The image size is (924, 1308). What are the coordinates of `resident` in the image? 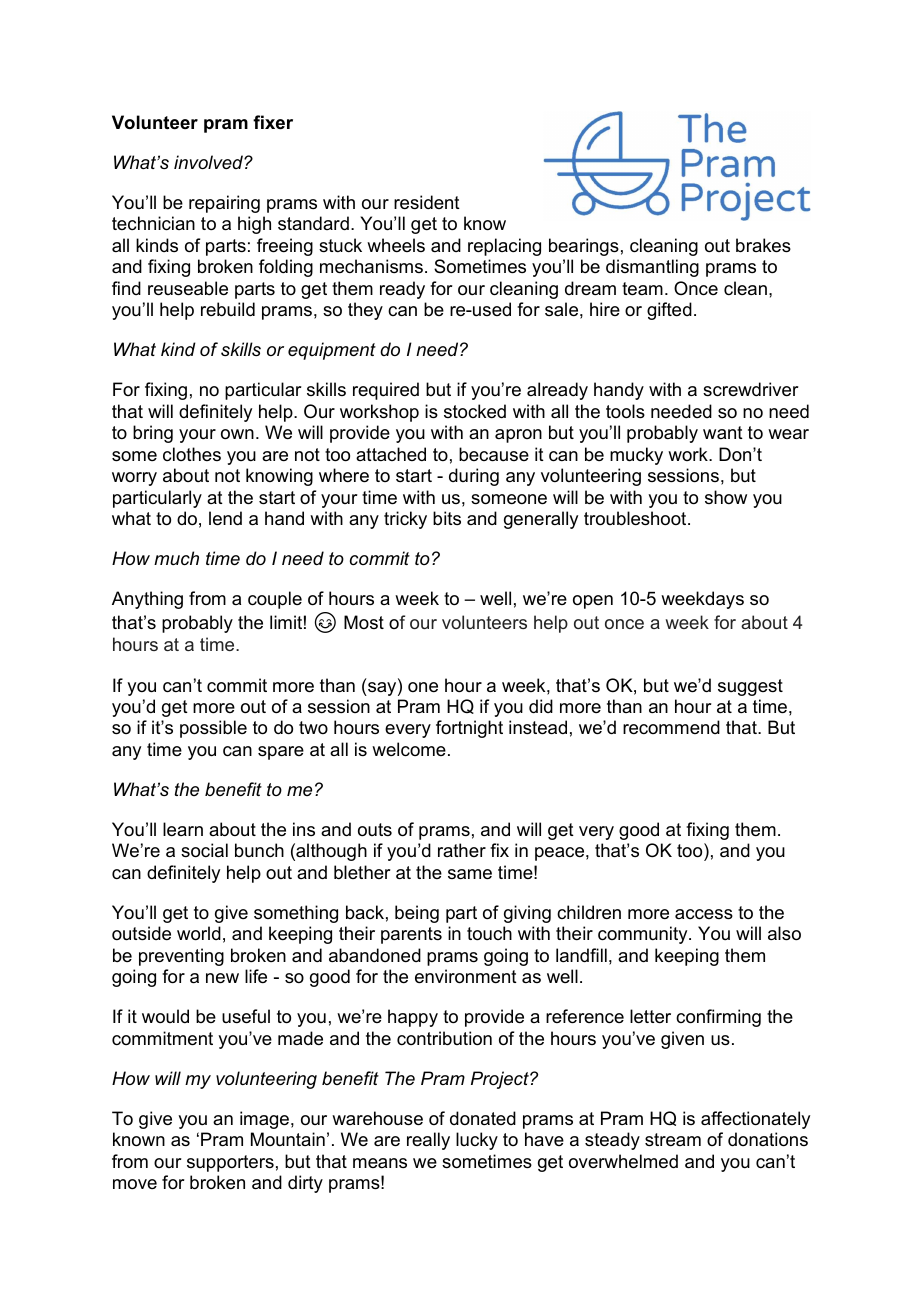 It's located at (427, 202).
